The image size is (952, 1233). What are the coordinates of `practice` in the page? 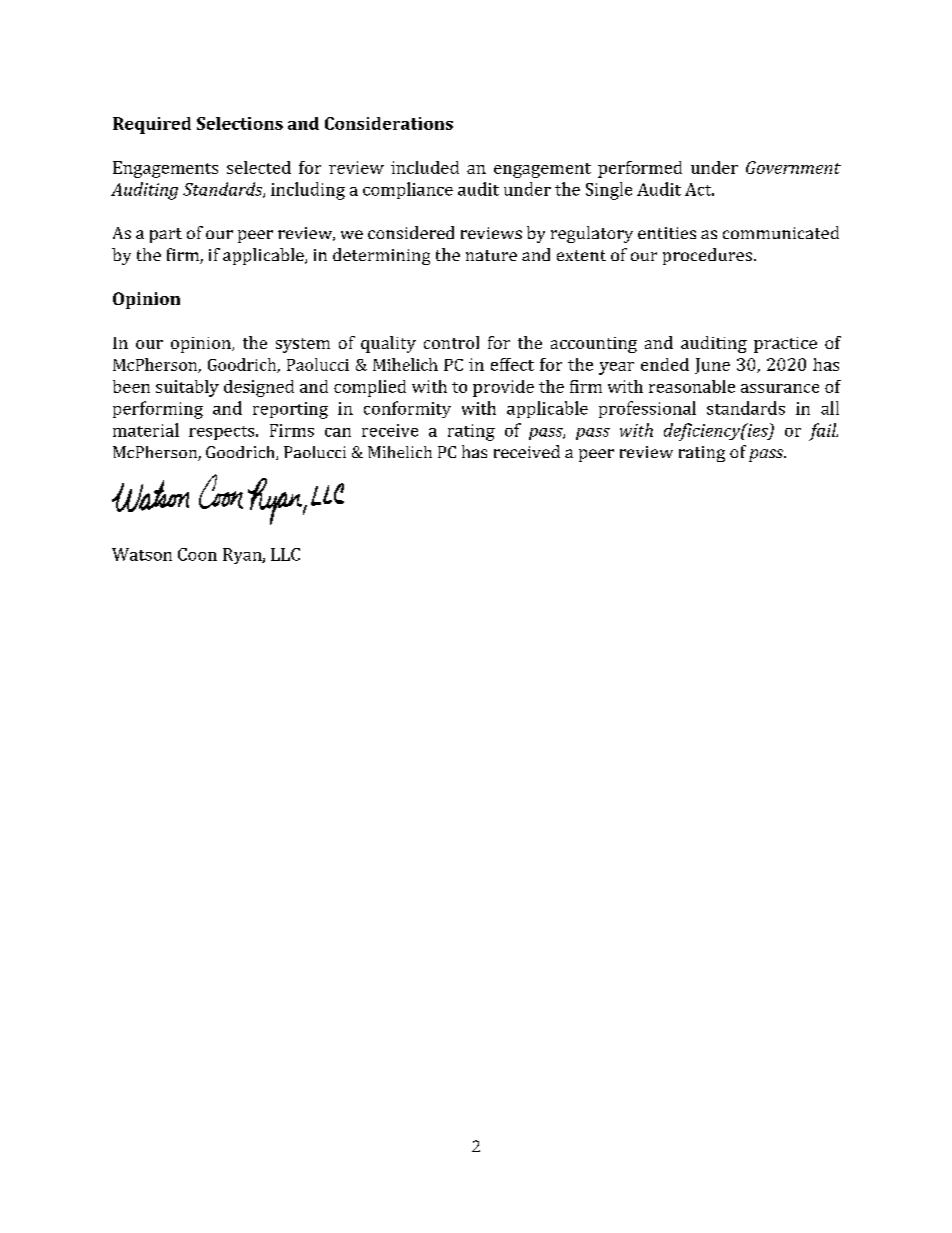 It's located at (785, 345).
